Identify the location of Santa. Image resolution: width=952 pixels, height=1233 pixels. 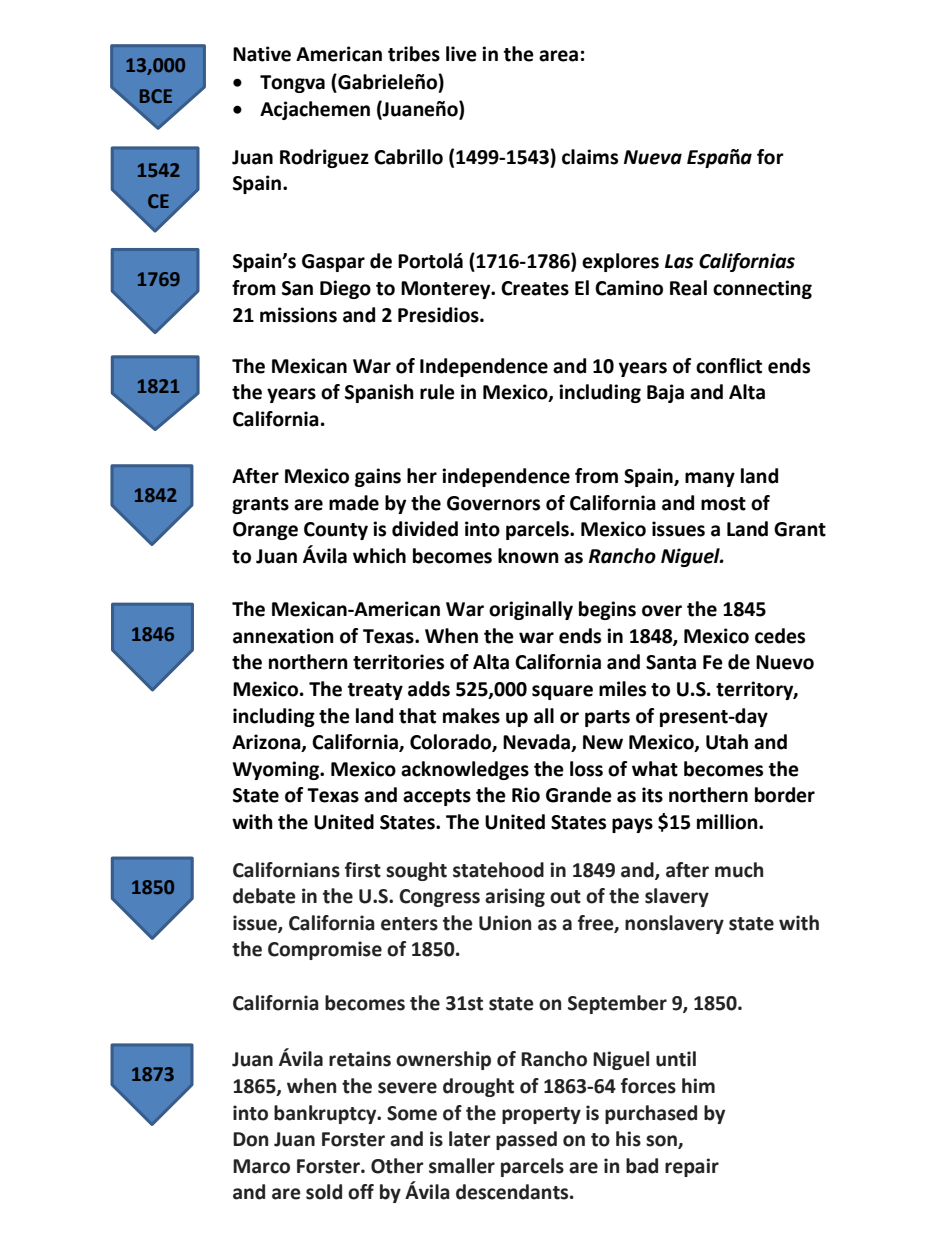
(671, 662).
